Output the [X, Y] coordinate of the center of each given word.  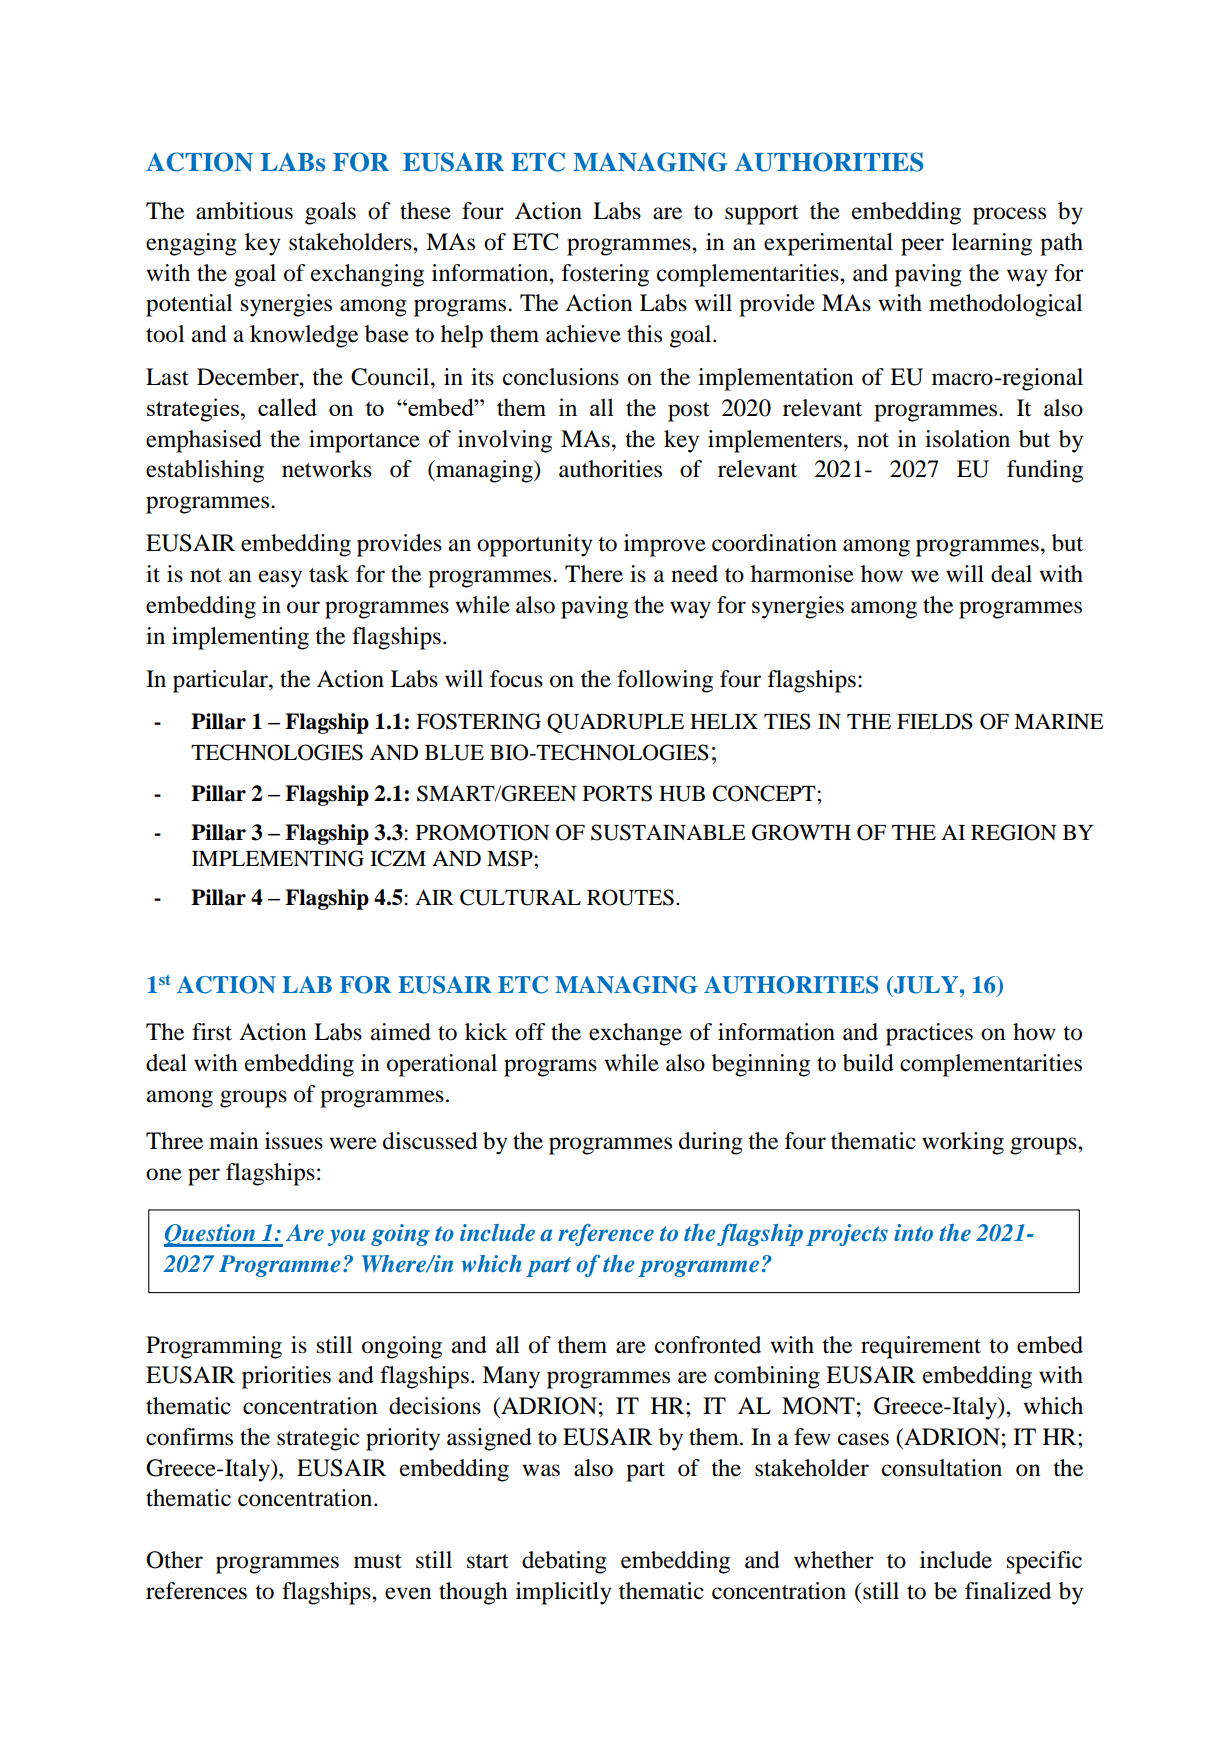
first [212, 1032]
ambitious [244, 211]
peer [922, 247]
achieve [583, 334]
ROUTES [630, 897]
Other [174, 1560]
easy [280, 579]
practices [929, 1034]
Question [210, 1235]
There [594, 574]
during [711, 1143]
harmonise [802, 574]
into [913, 1232]
